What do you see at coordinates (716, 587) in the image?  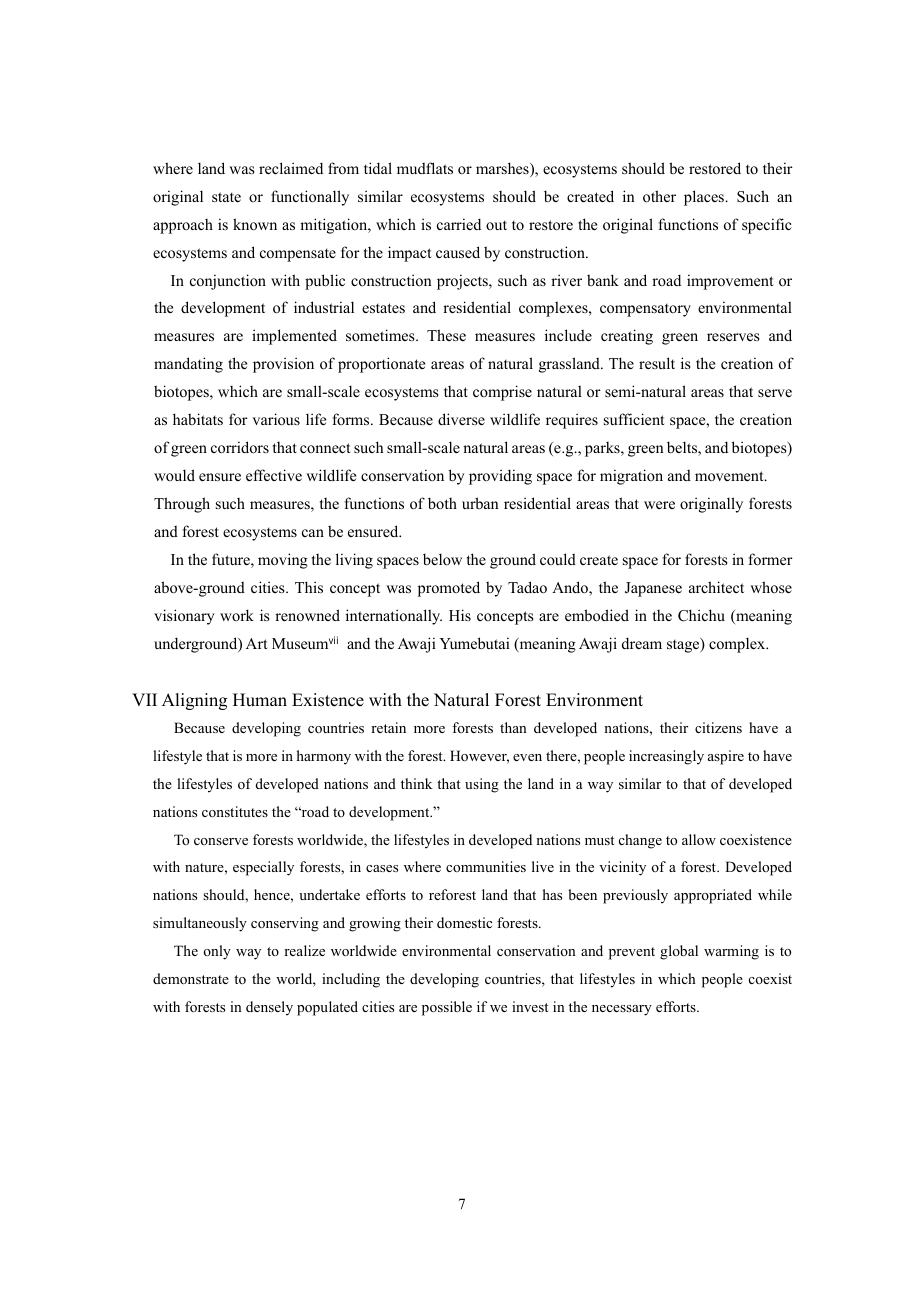 I see `architect` at bounding box center [716, 587].
